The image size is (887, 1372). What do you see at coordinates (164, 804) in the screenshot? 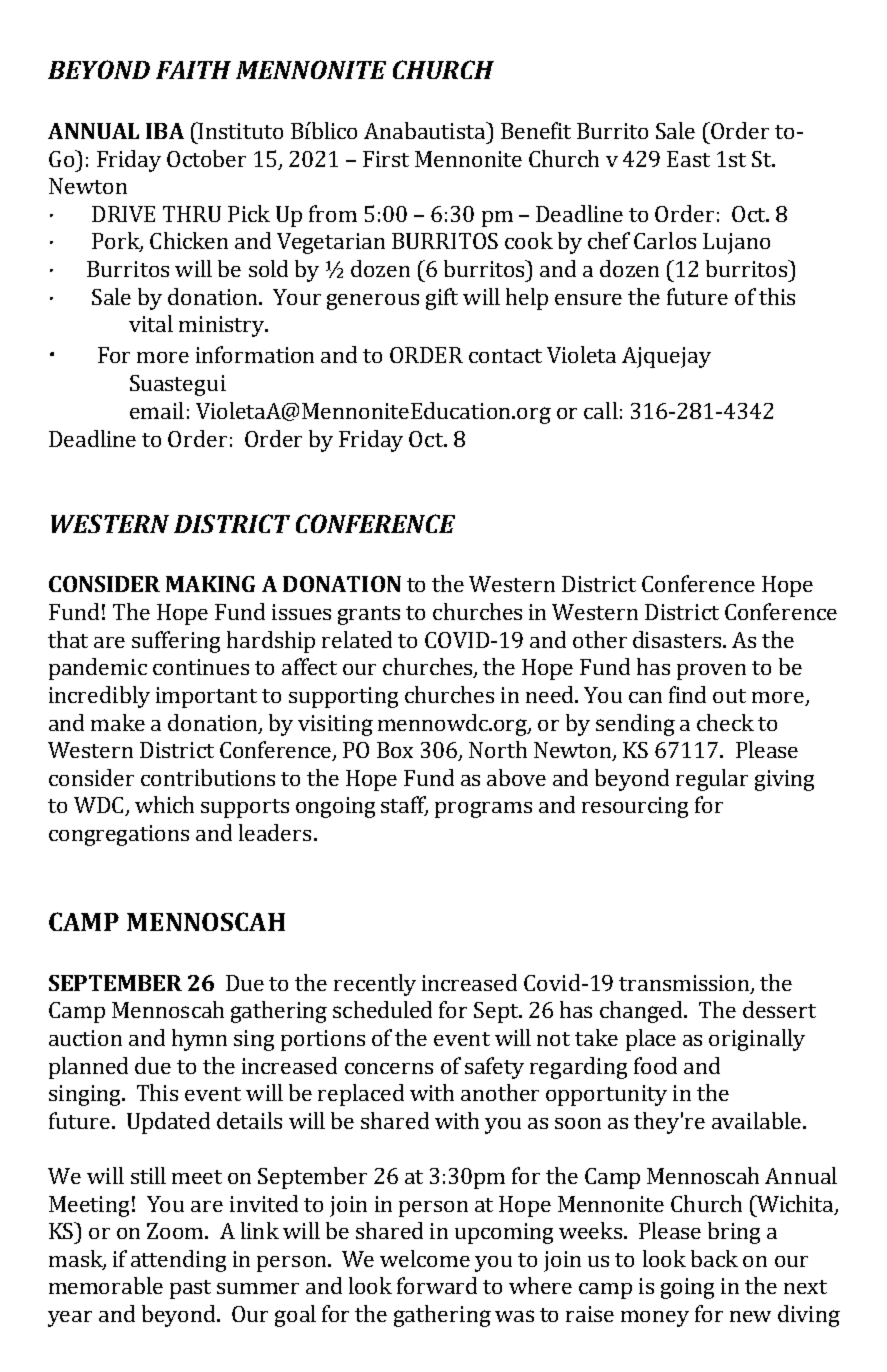
I see `which` at bounding box center [164, 804].
